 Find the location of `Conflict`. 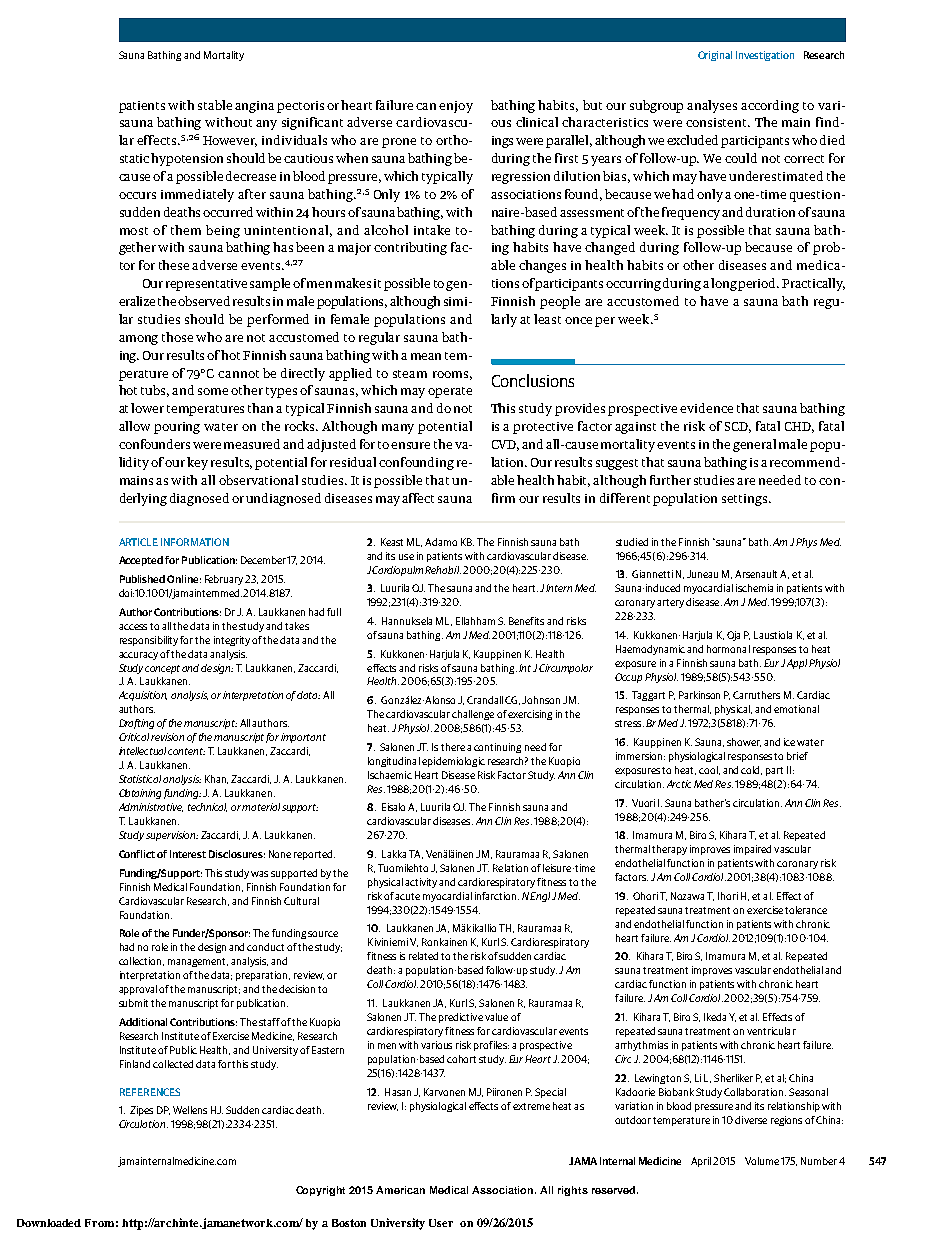

Conflict is located at coordinates (137, 854).
